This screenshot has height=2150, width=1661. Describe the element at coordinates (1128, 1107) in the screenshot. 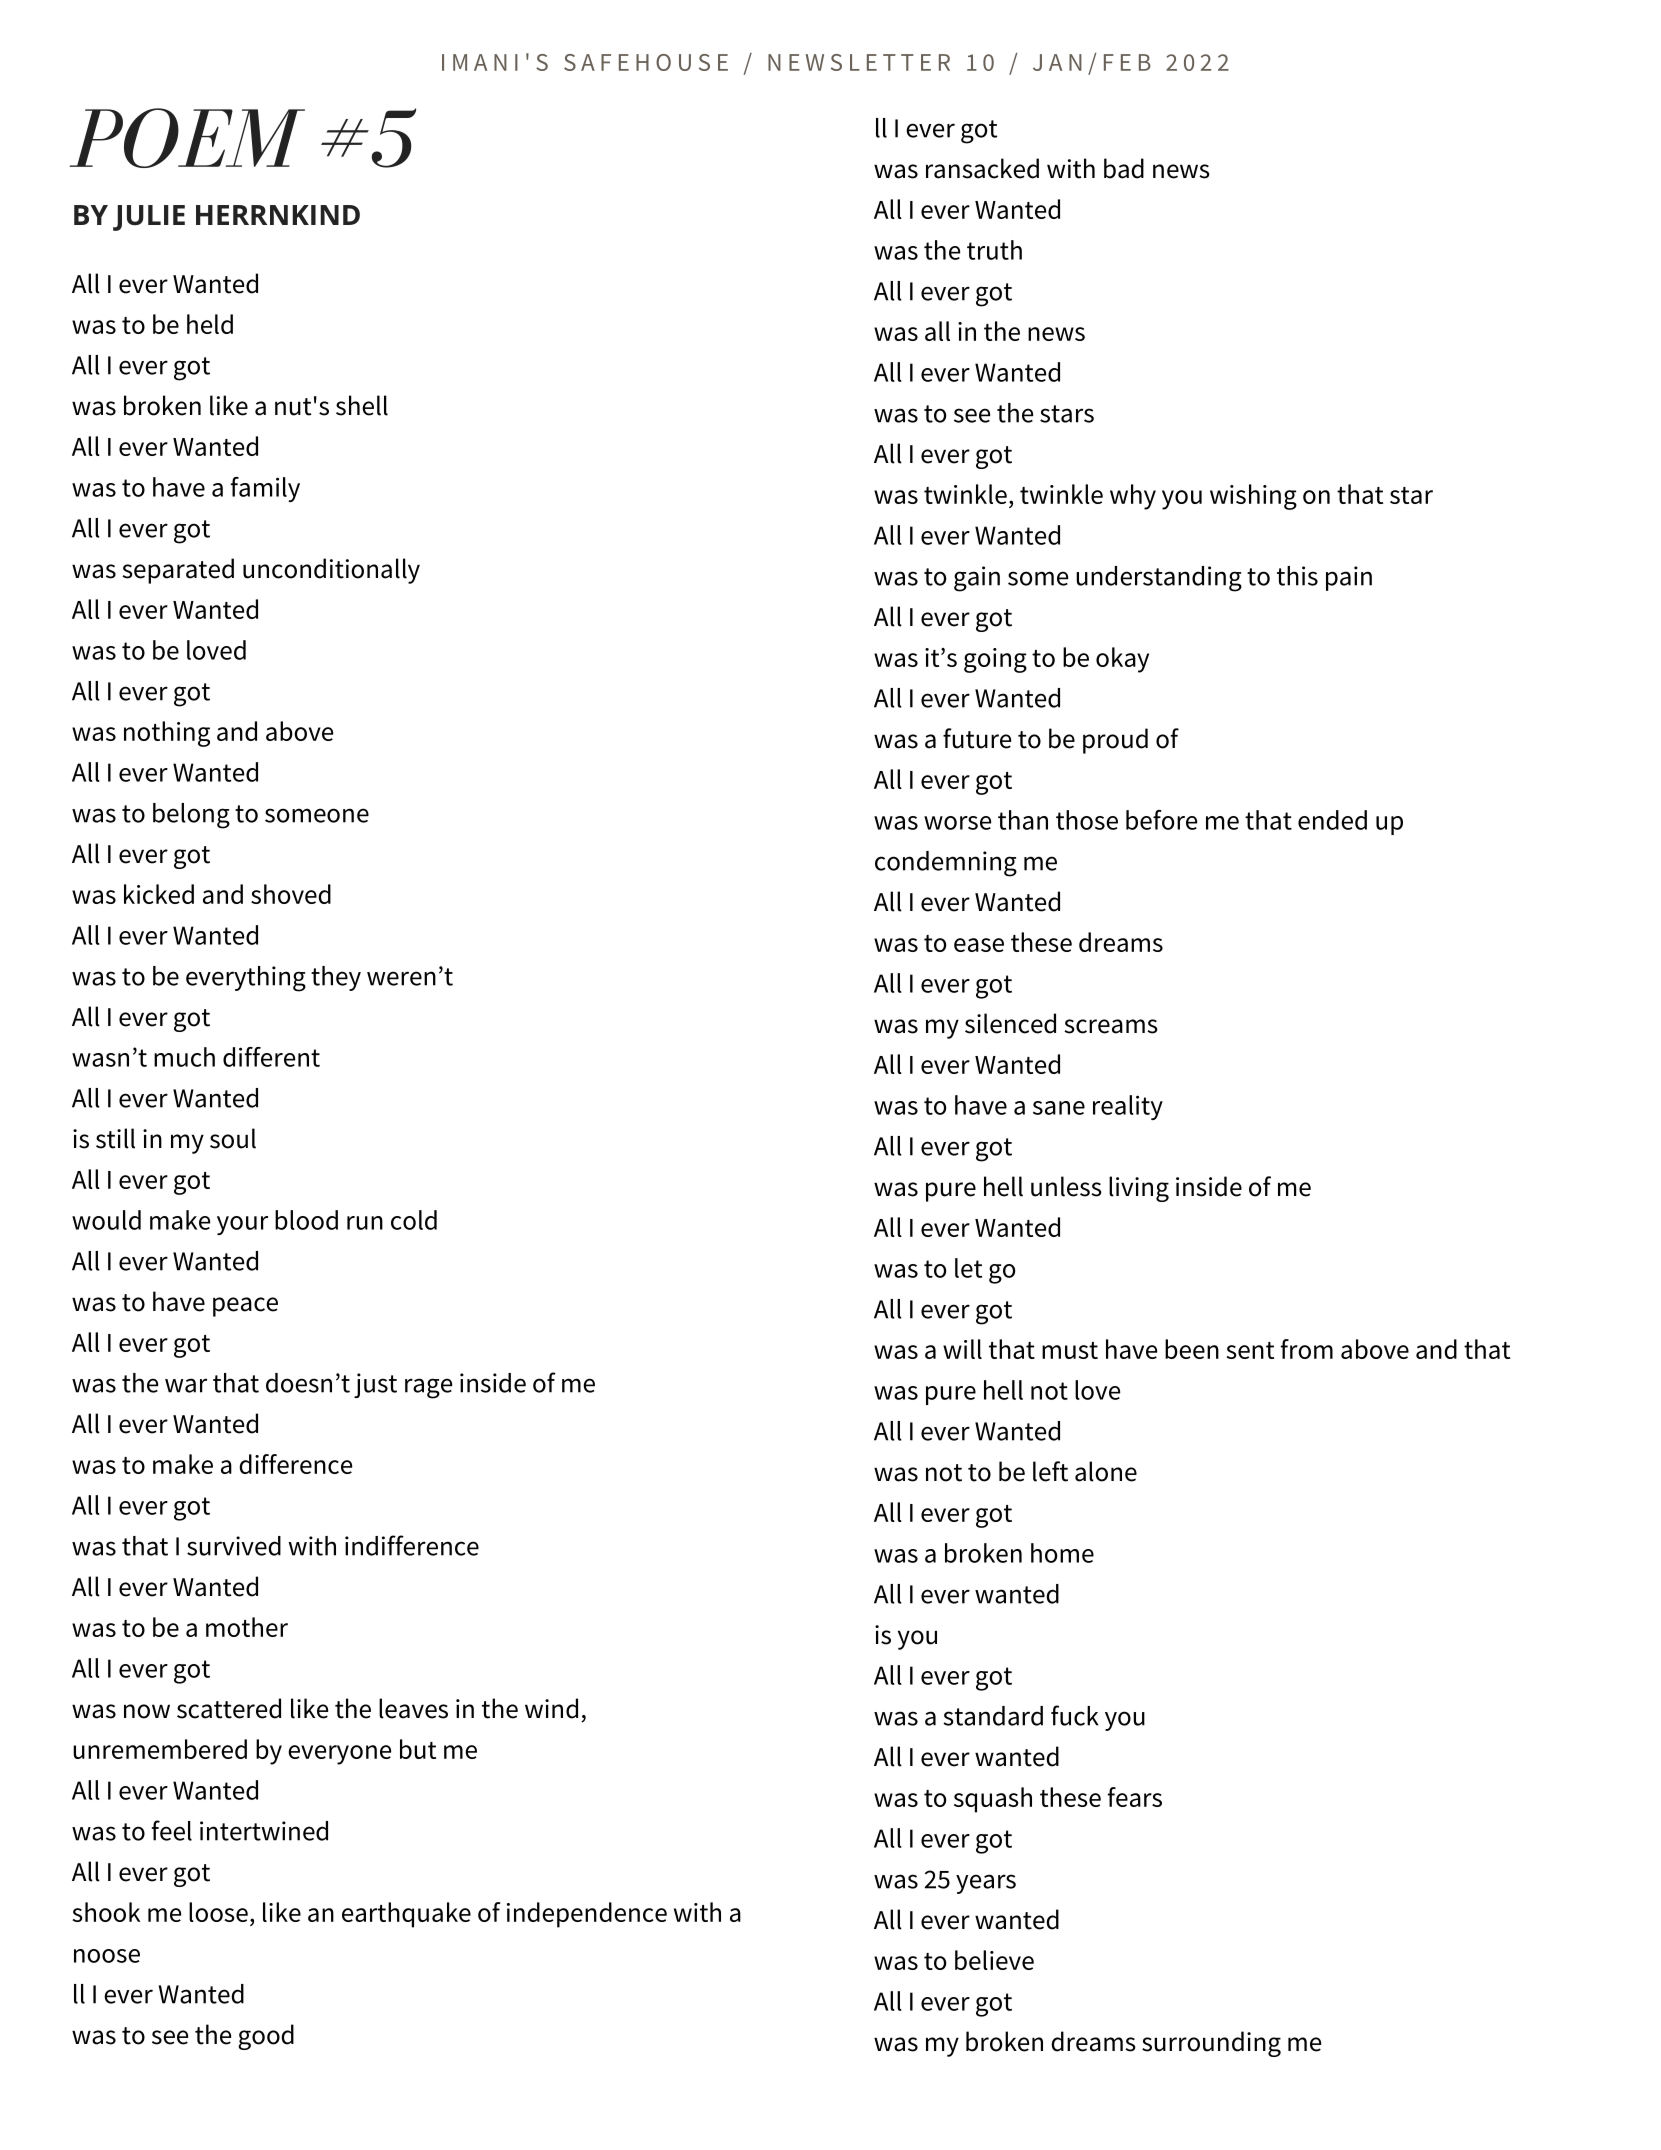

I see `reality` at that location.
